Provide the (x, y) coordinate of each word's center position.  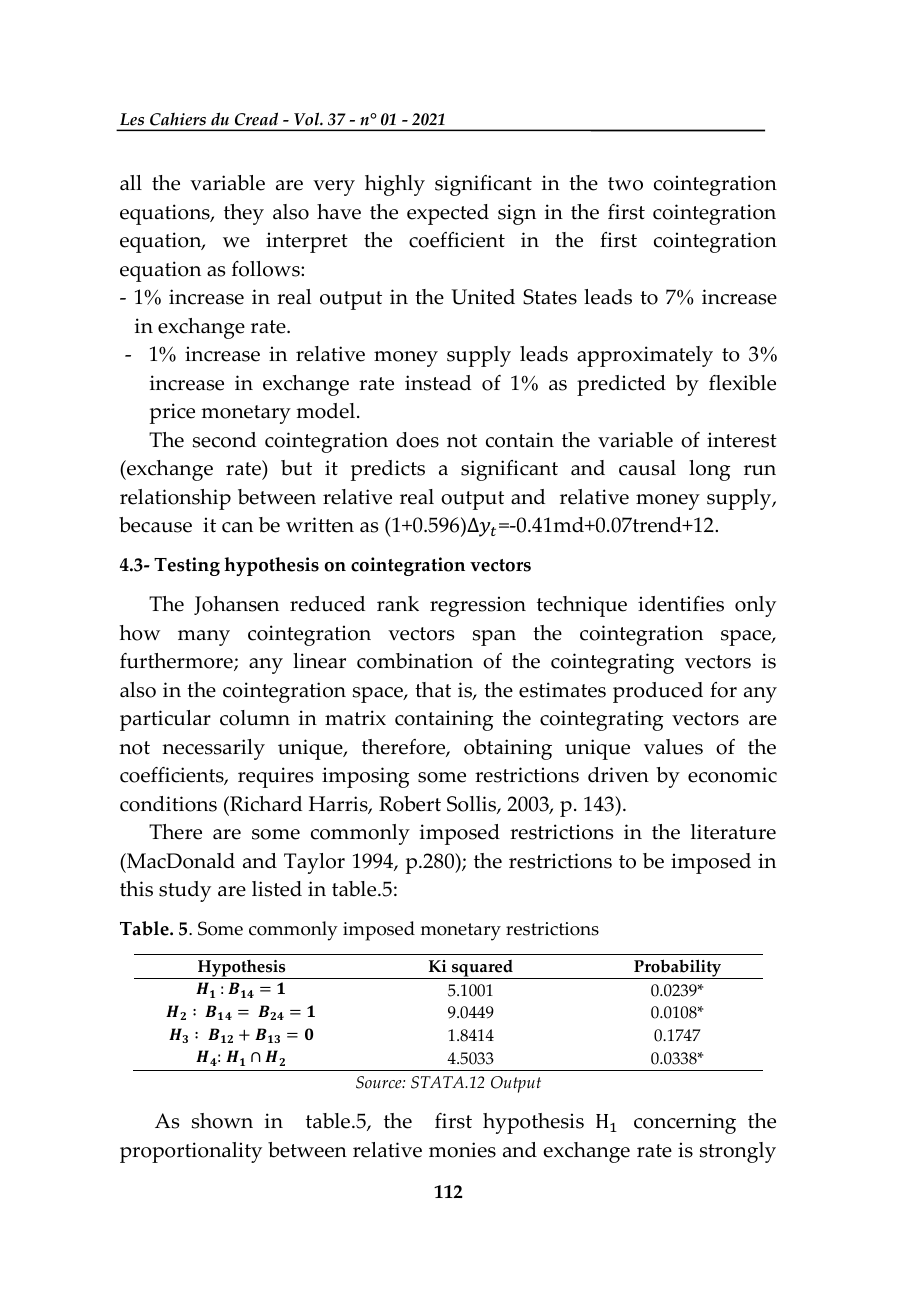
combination (415, 661)
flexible (742, 383)
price (172, 413)
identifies (681, 604)
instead (438, 383)
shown (222, 1121)
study (185, 891)
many (204, 638)
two (625, 184)
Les (132, 119)
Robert (410, 804)
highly (395, 185)
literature (733, 832)
